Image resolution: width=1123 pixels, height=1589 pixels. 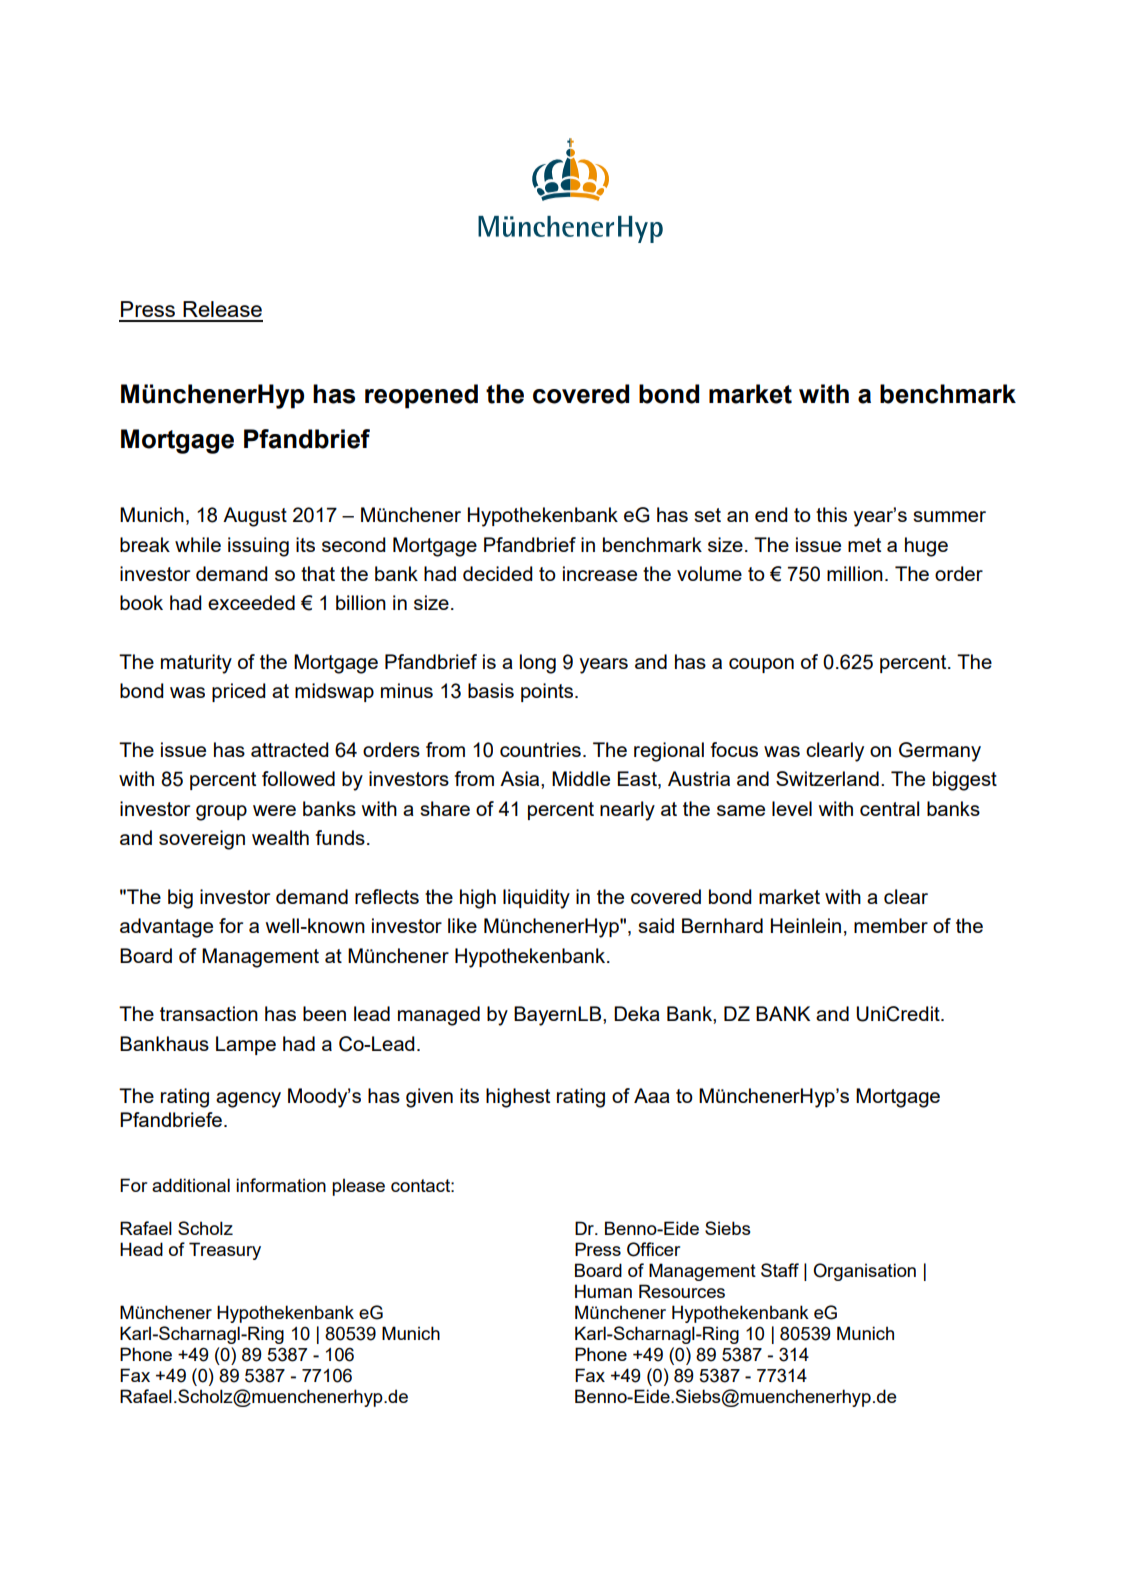 What do you see at coordinates (889, 808) in the screenshot?
I see `central` at bounding box center [889, 808].
